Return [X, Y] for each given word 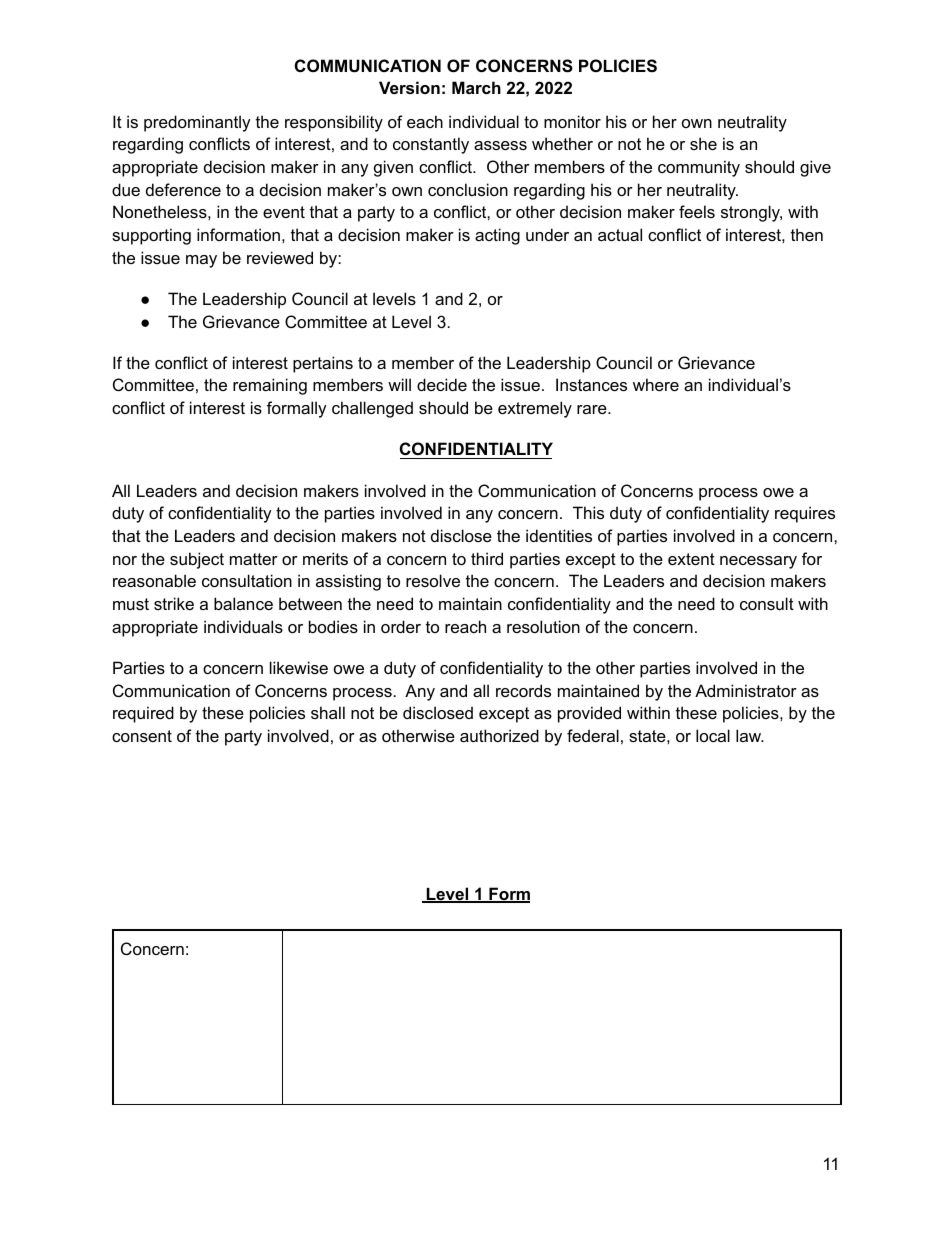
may [201, 261]
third [487, 558]
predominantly [197, 123]
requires [805, 514]
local [713, 735]
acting [497, 236]
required [143, 714]
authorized [499, 735]
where [656, 384]
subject [197, 560]
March [476, 87]
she [703, 143]
